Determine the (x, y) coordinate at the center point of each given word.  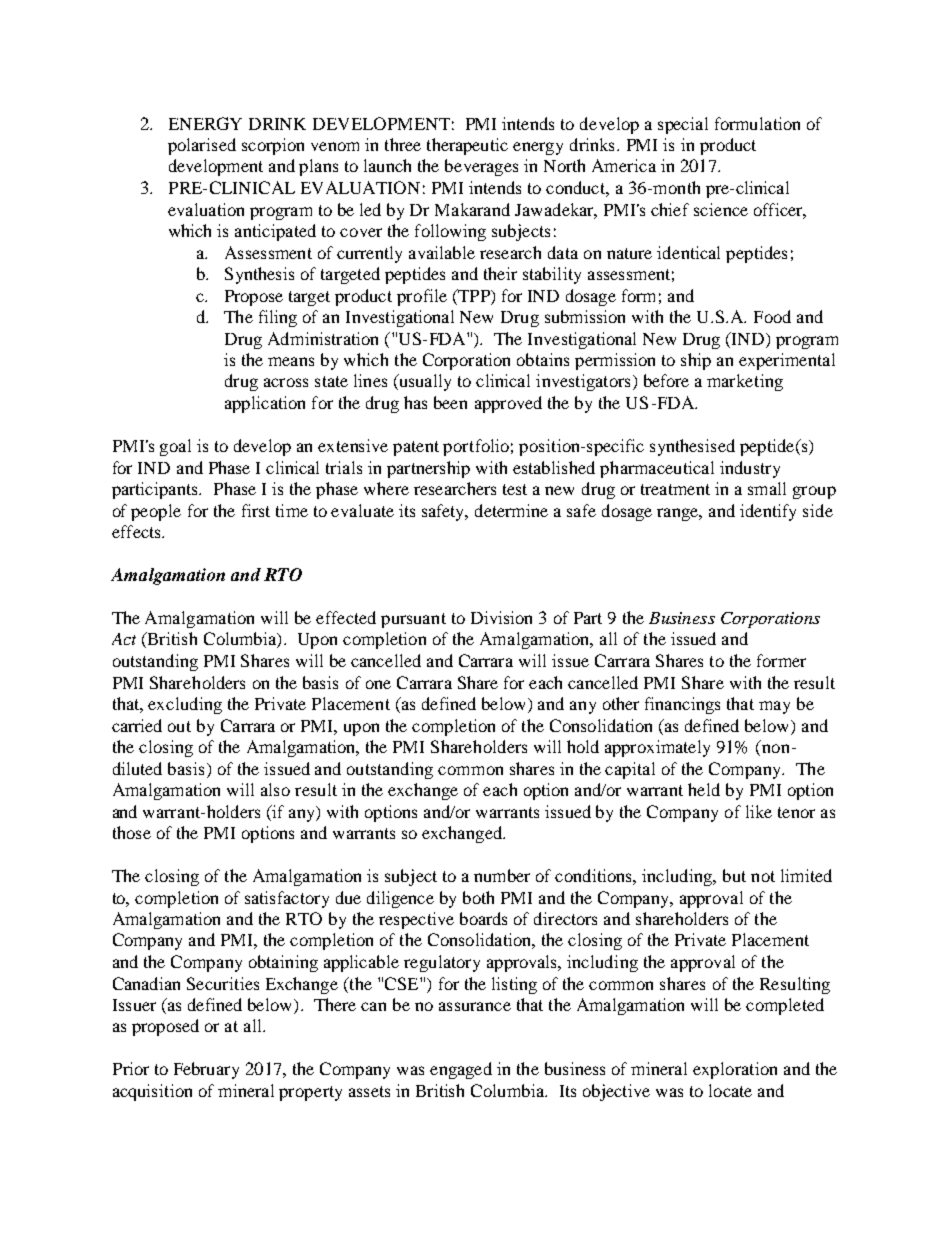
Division (501, 617)
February (206, 1070)
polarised (202, 146)
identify (768, 512)
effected (346, 617)
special (683, 125)
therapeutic (467, 146)
